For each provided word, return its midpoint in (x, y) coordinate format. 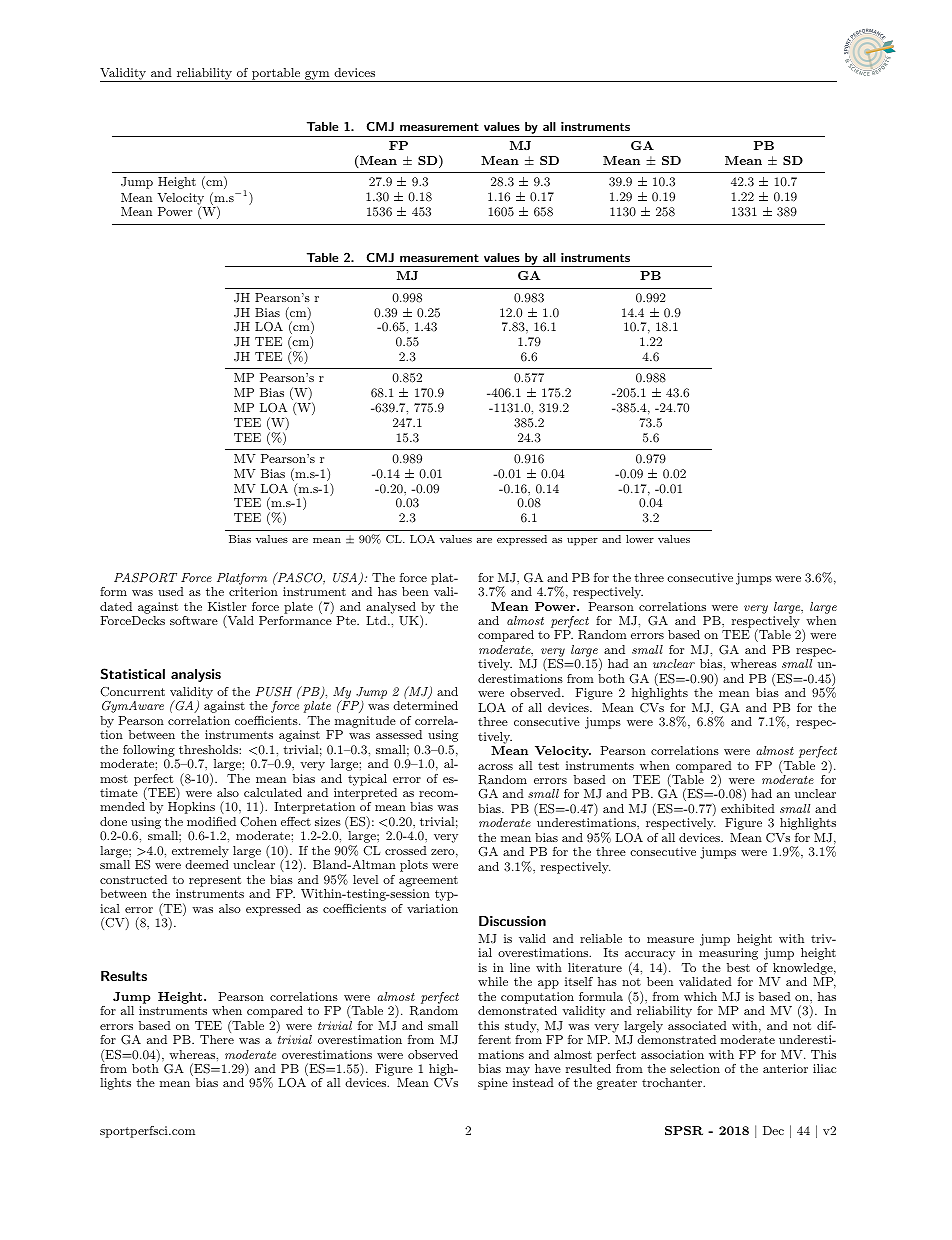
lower (640, 539)
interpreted (365, 794)
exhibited (748, 808)
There (217, 1039)
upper (582, 542)
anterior (785, 1068)
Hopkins (191, 808)
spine (493, 1084)
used (171, 591)
